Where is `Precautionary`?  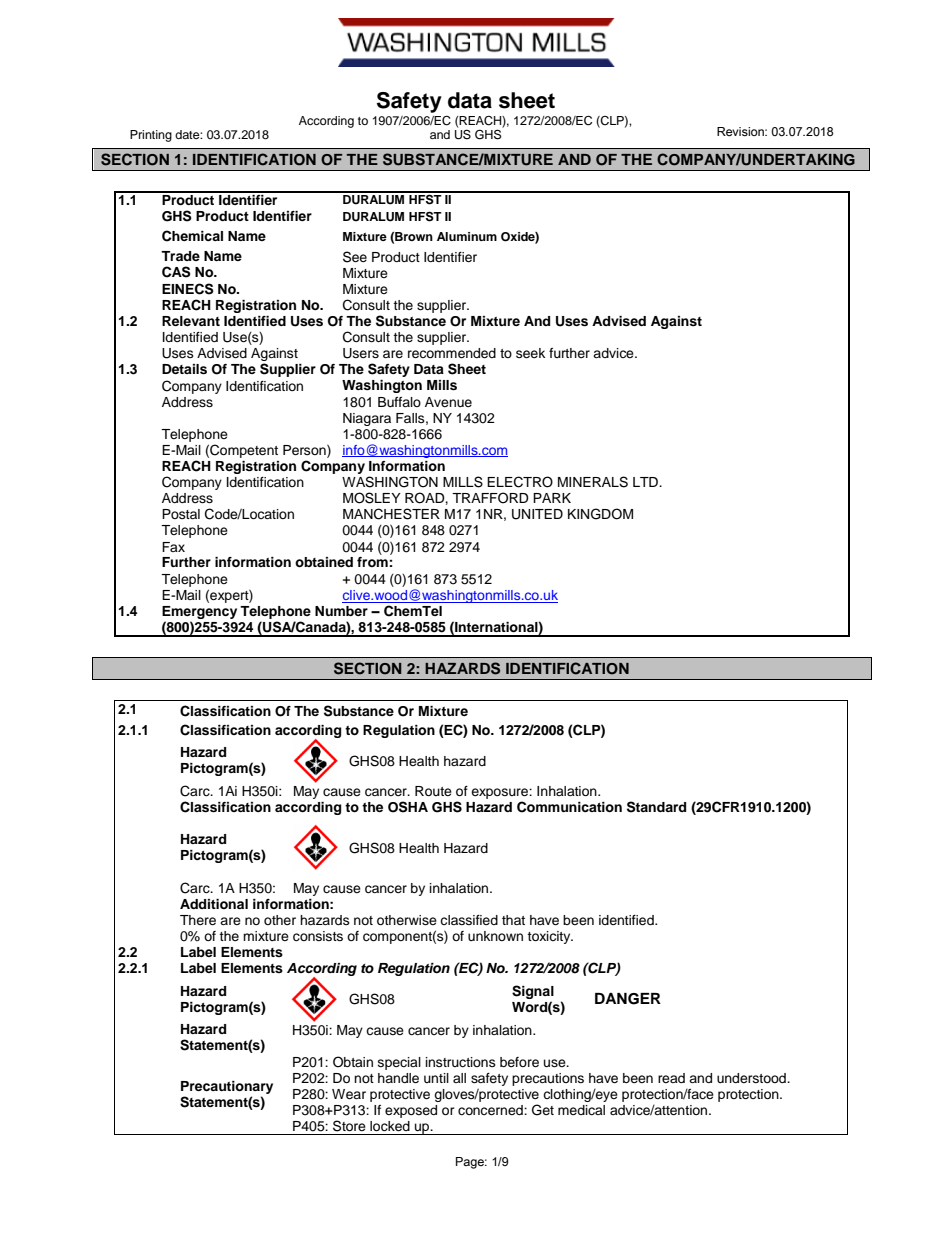
Precautionary is located at coordinates (227, 1087).
